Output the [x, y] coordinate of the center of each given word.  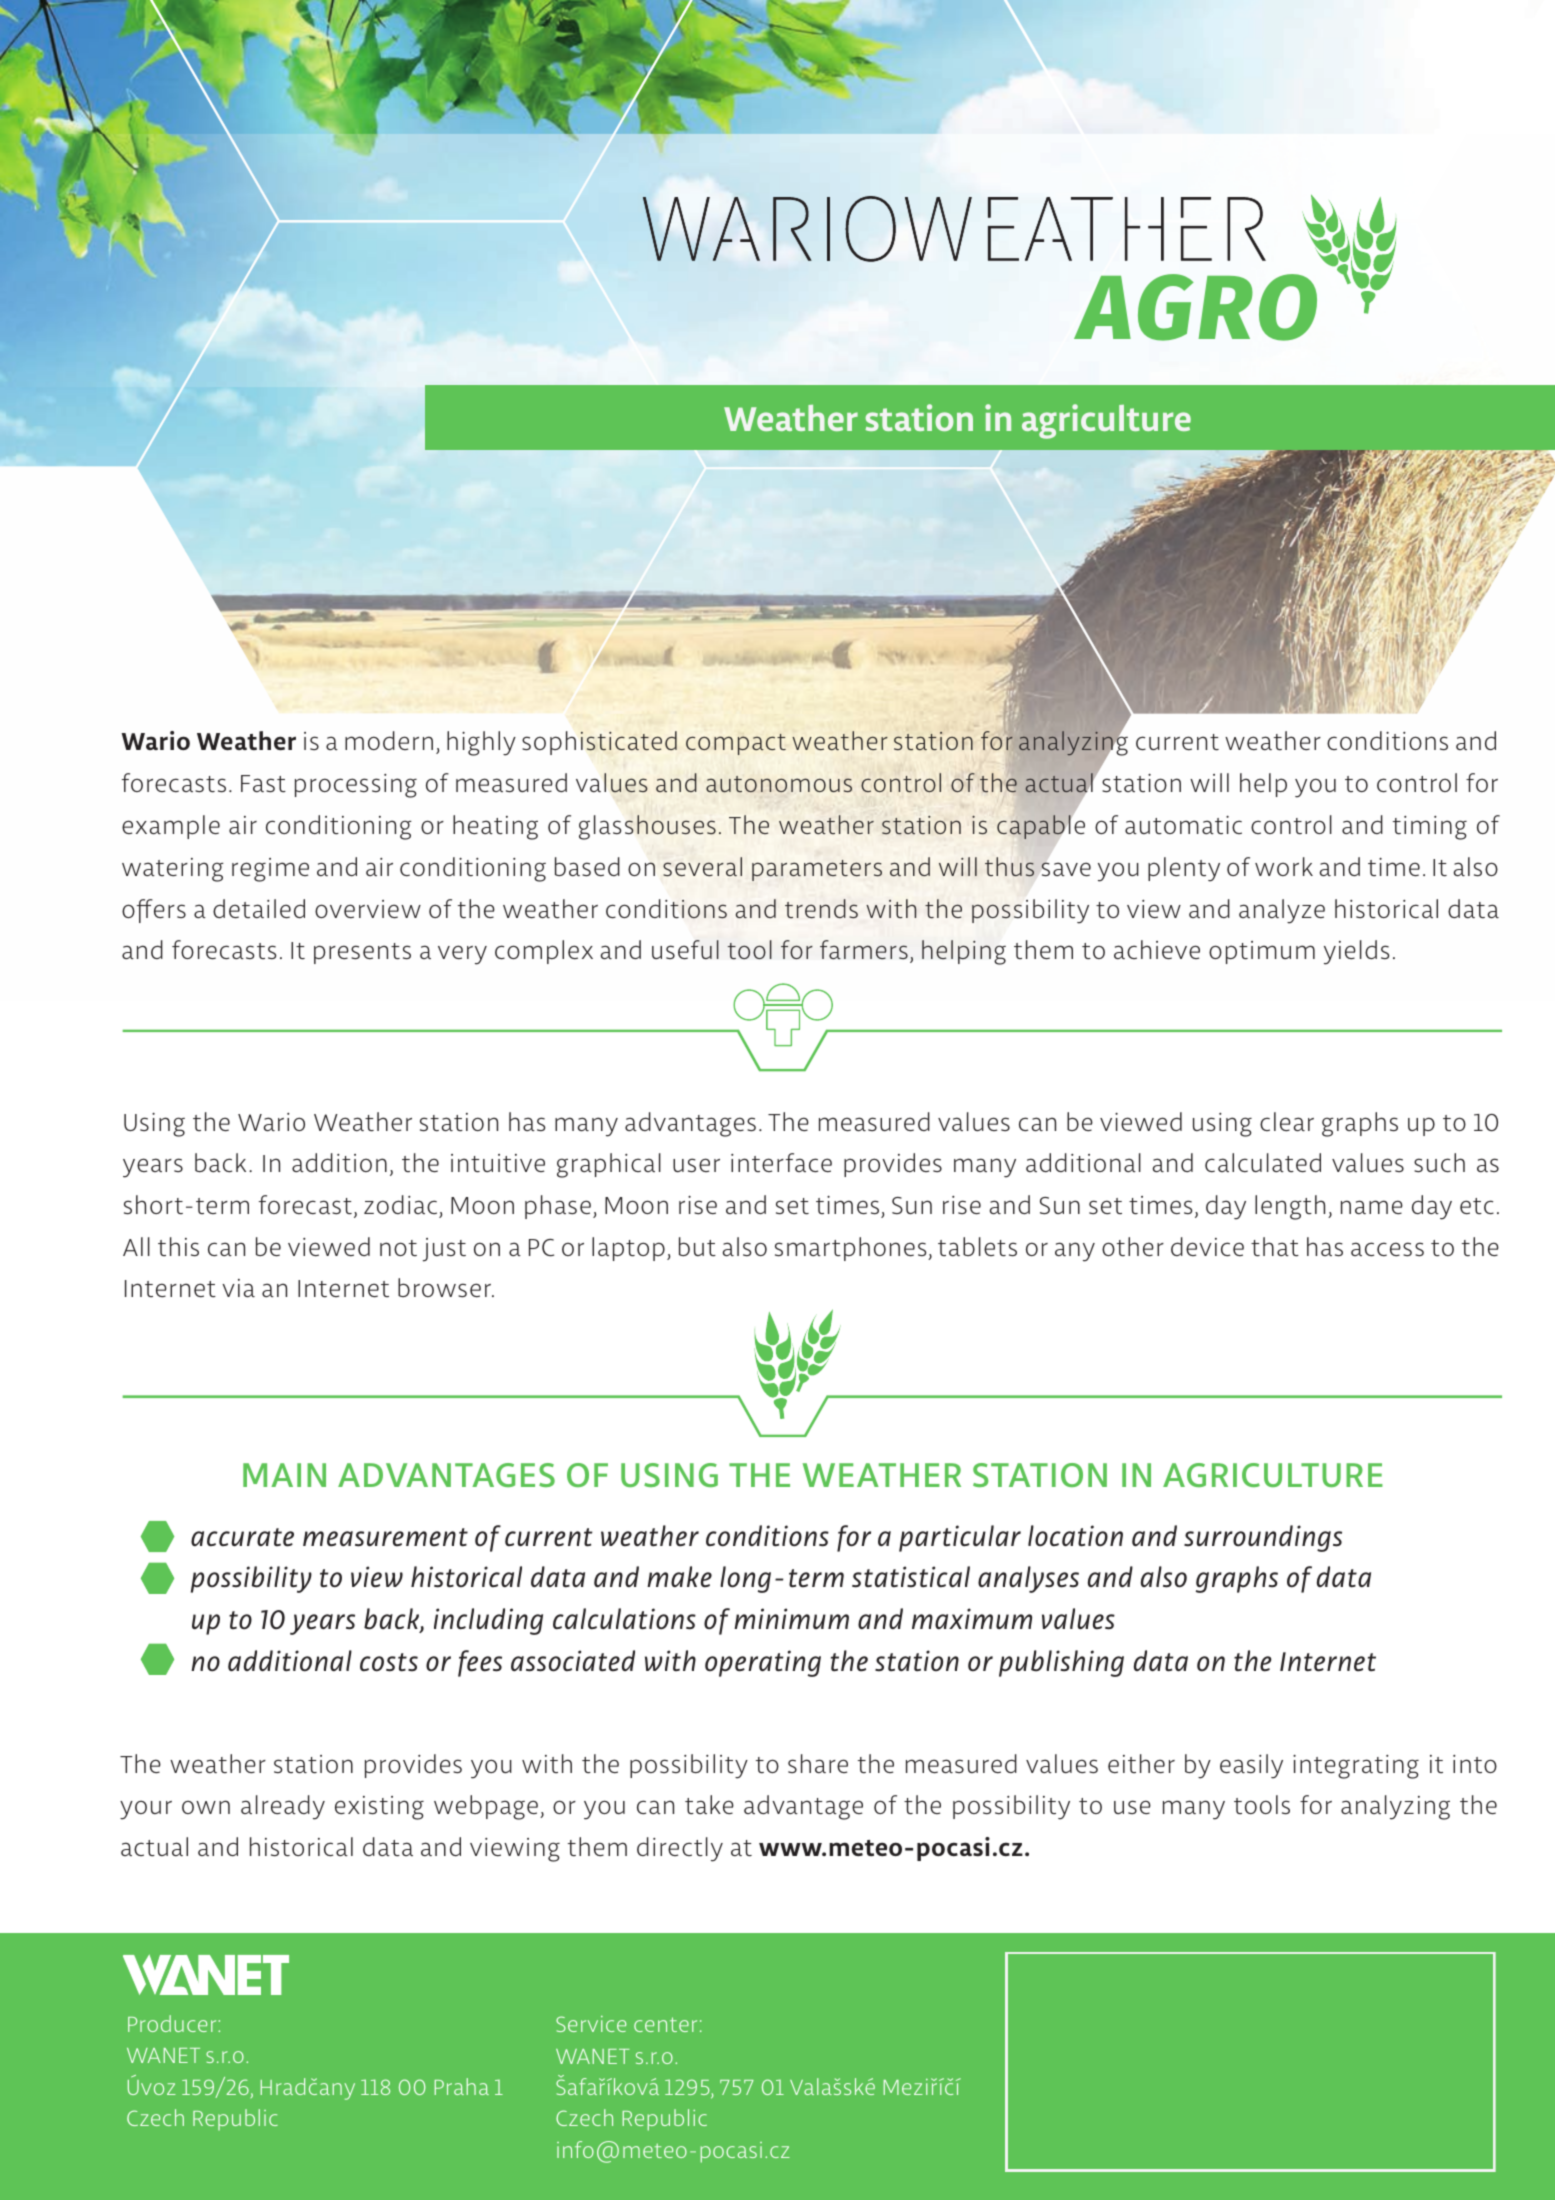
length [1290, 1207]
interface [781, 1162]
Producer [173, 2023]
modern [389, 740]
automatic [1183, 825]
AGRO [1195, 307]
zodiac [400, 1204]
